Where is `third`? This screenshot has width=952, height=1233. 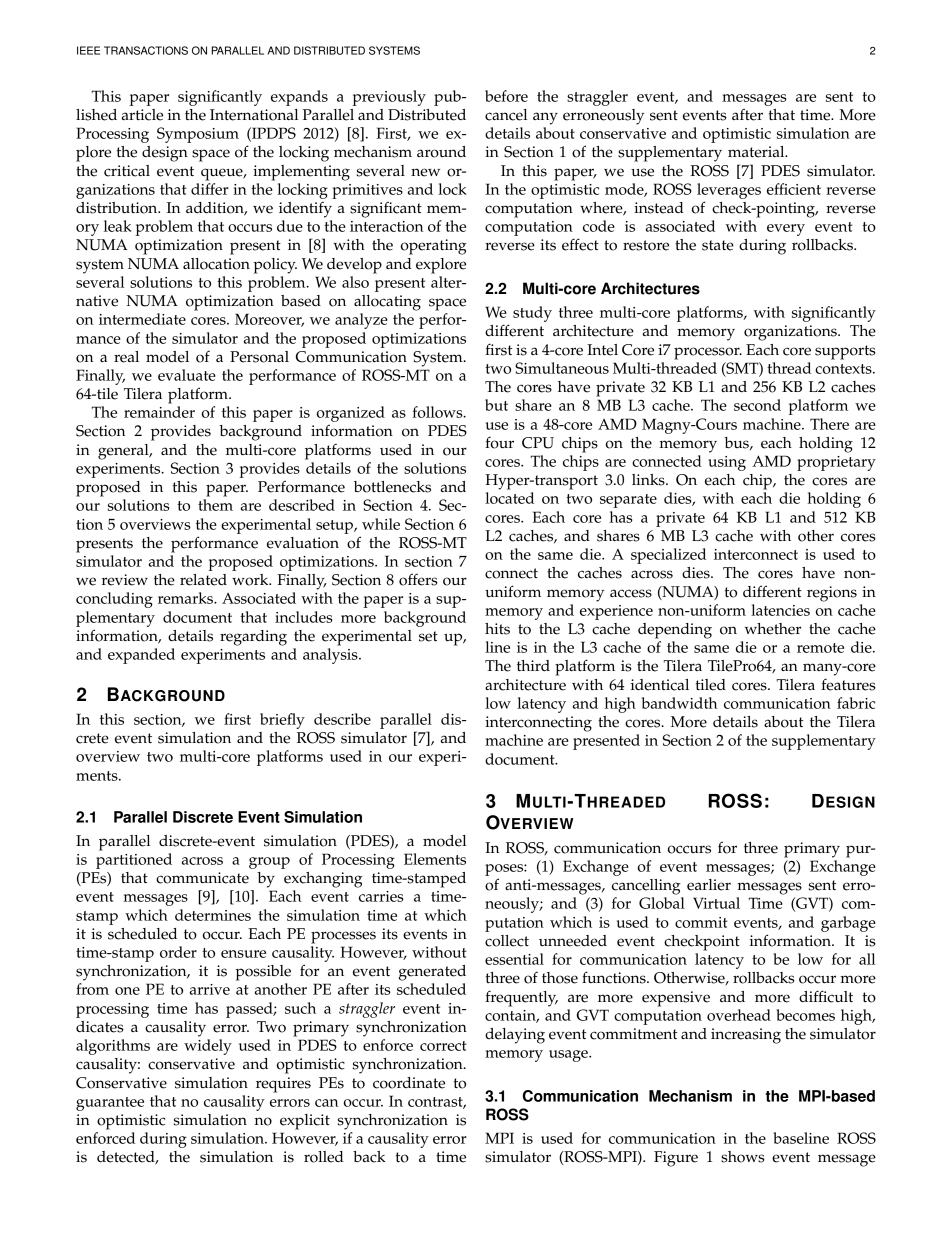
third is located at coordinates (533, 665).
